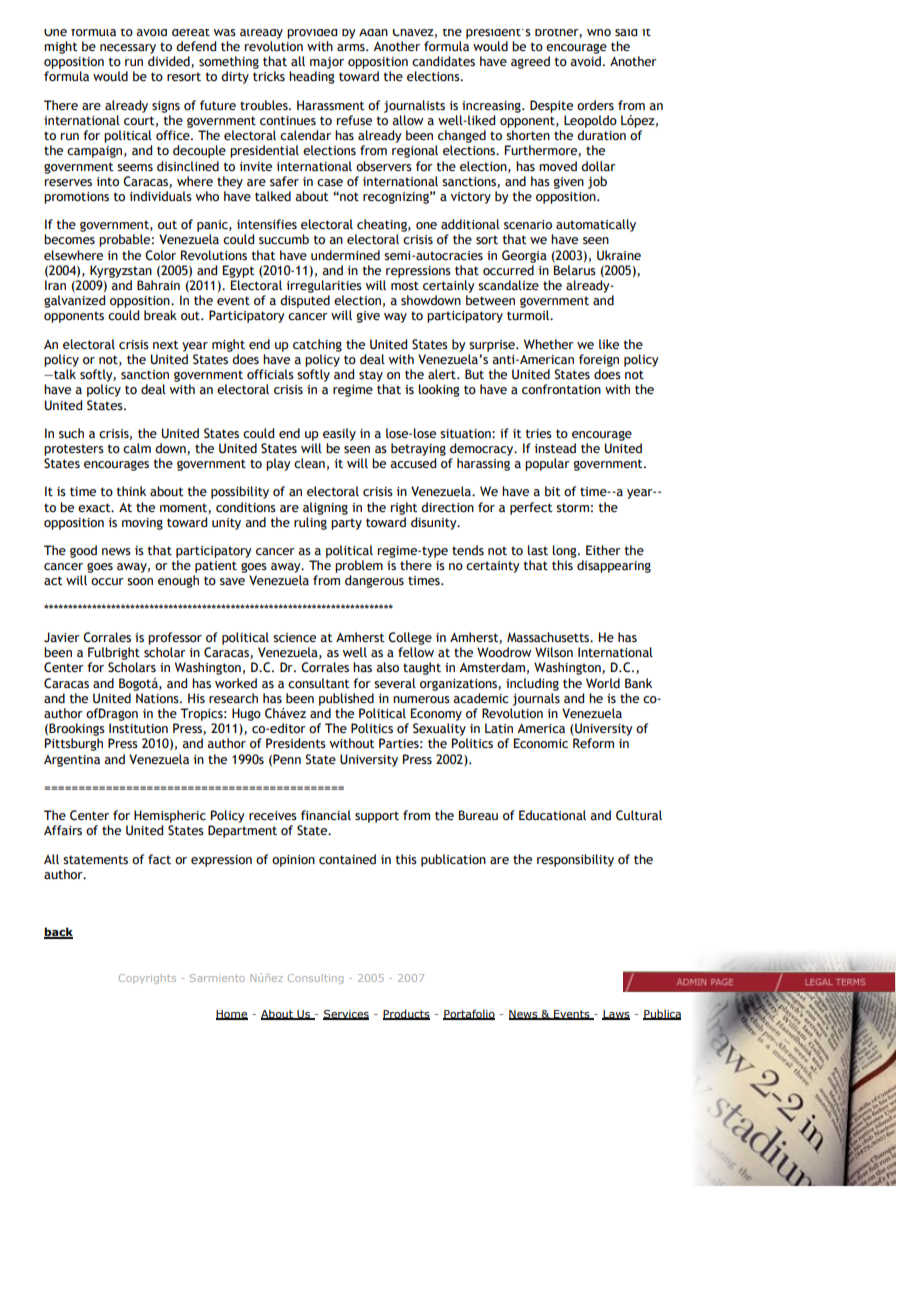  What do you see at coordinates (561, 389) in the document?
I see `confrontation` at bounding box center [561, 389].
